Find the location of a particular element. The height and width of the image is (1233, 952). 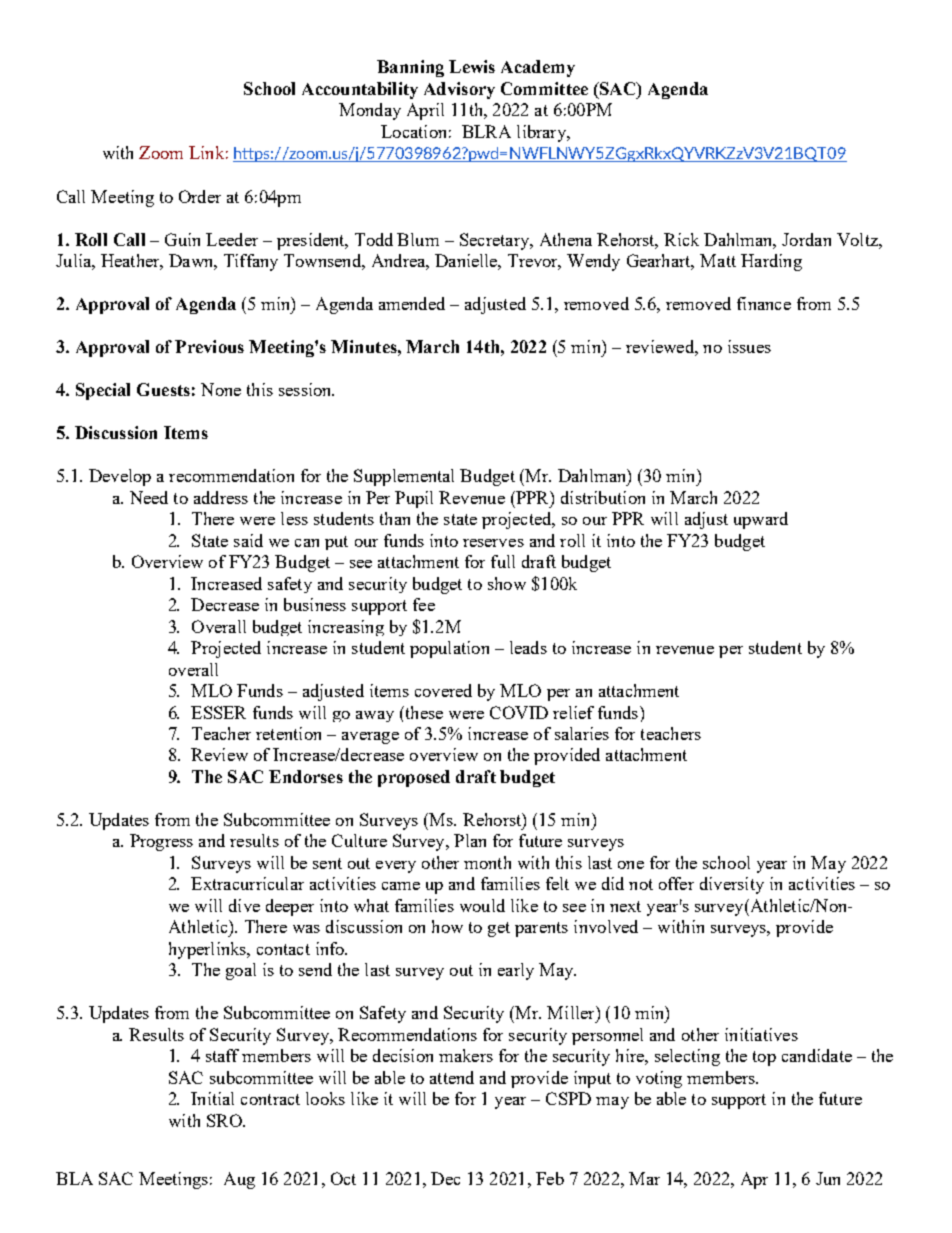

attend is located at coordinates (452, 1077).
